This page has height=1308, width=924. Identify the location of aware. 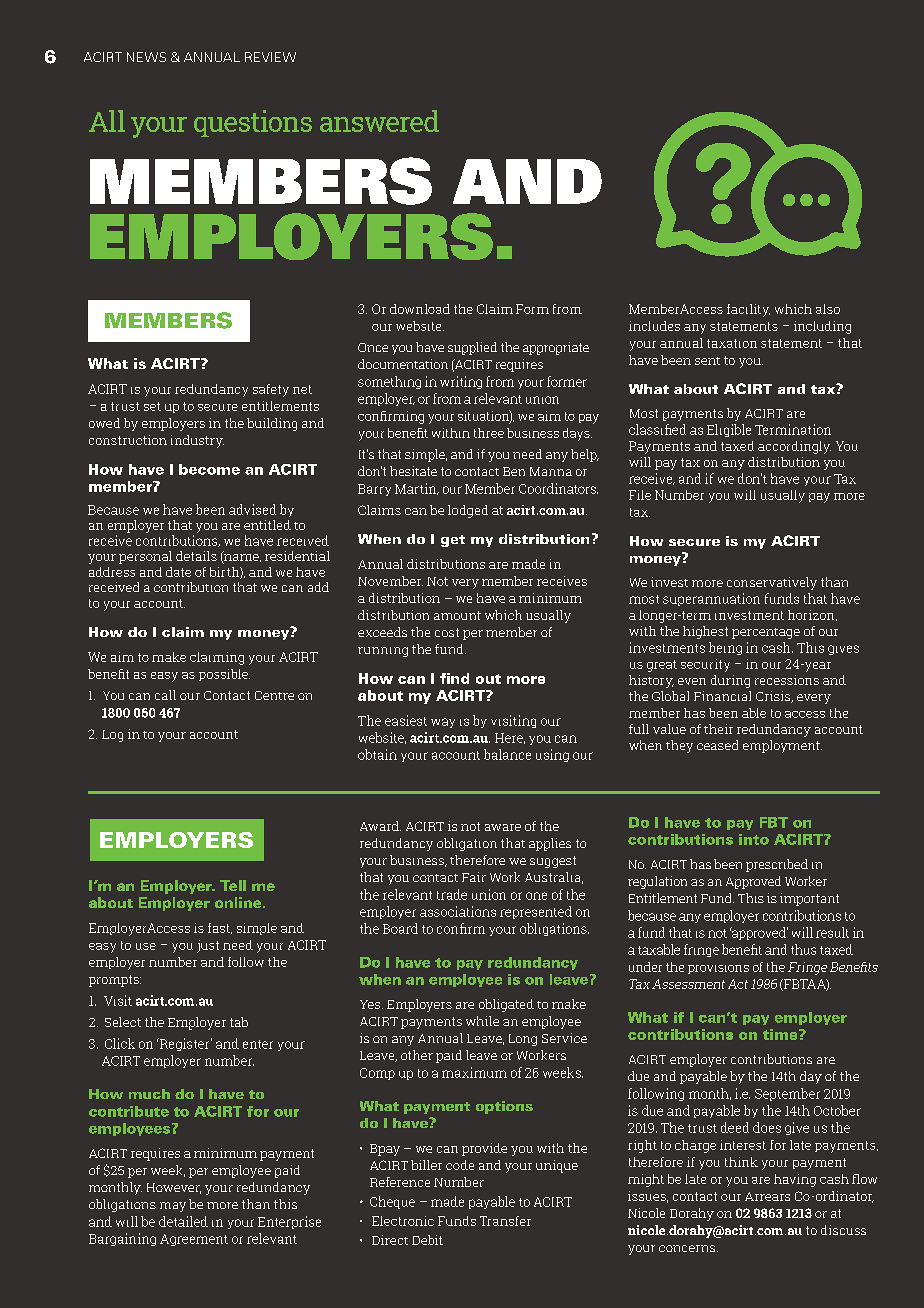
(503, 827).
